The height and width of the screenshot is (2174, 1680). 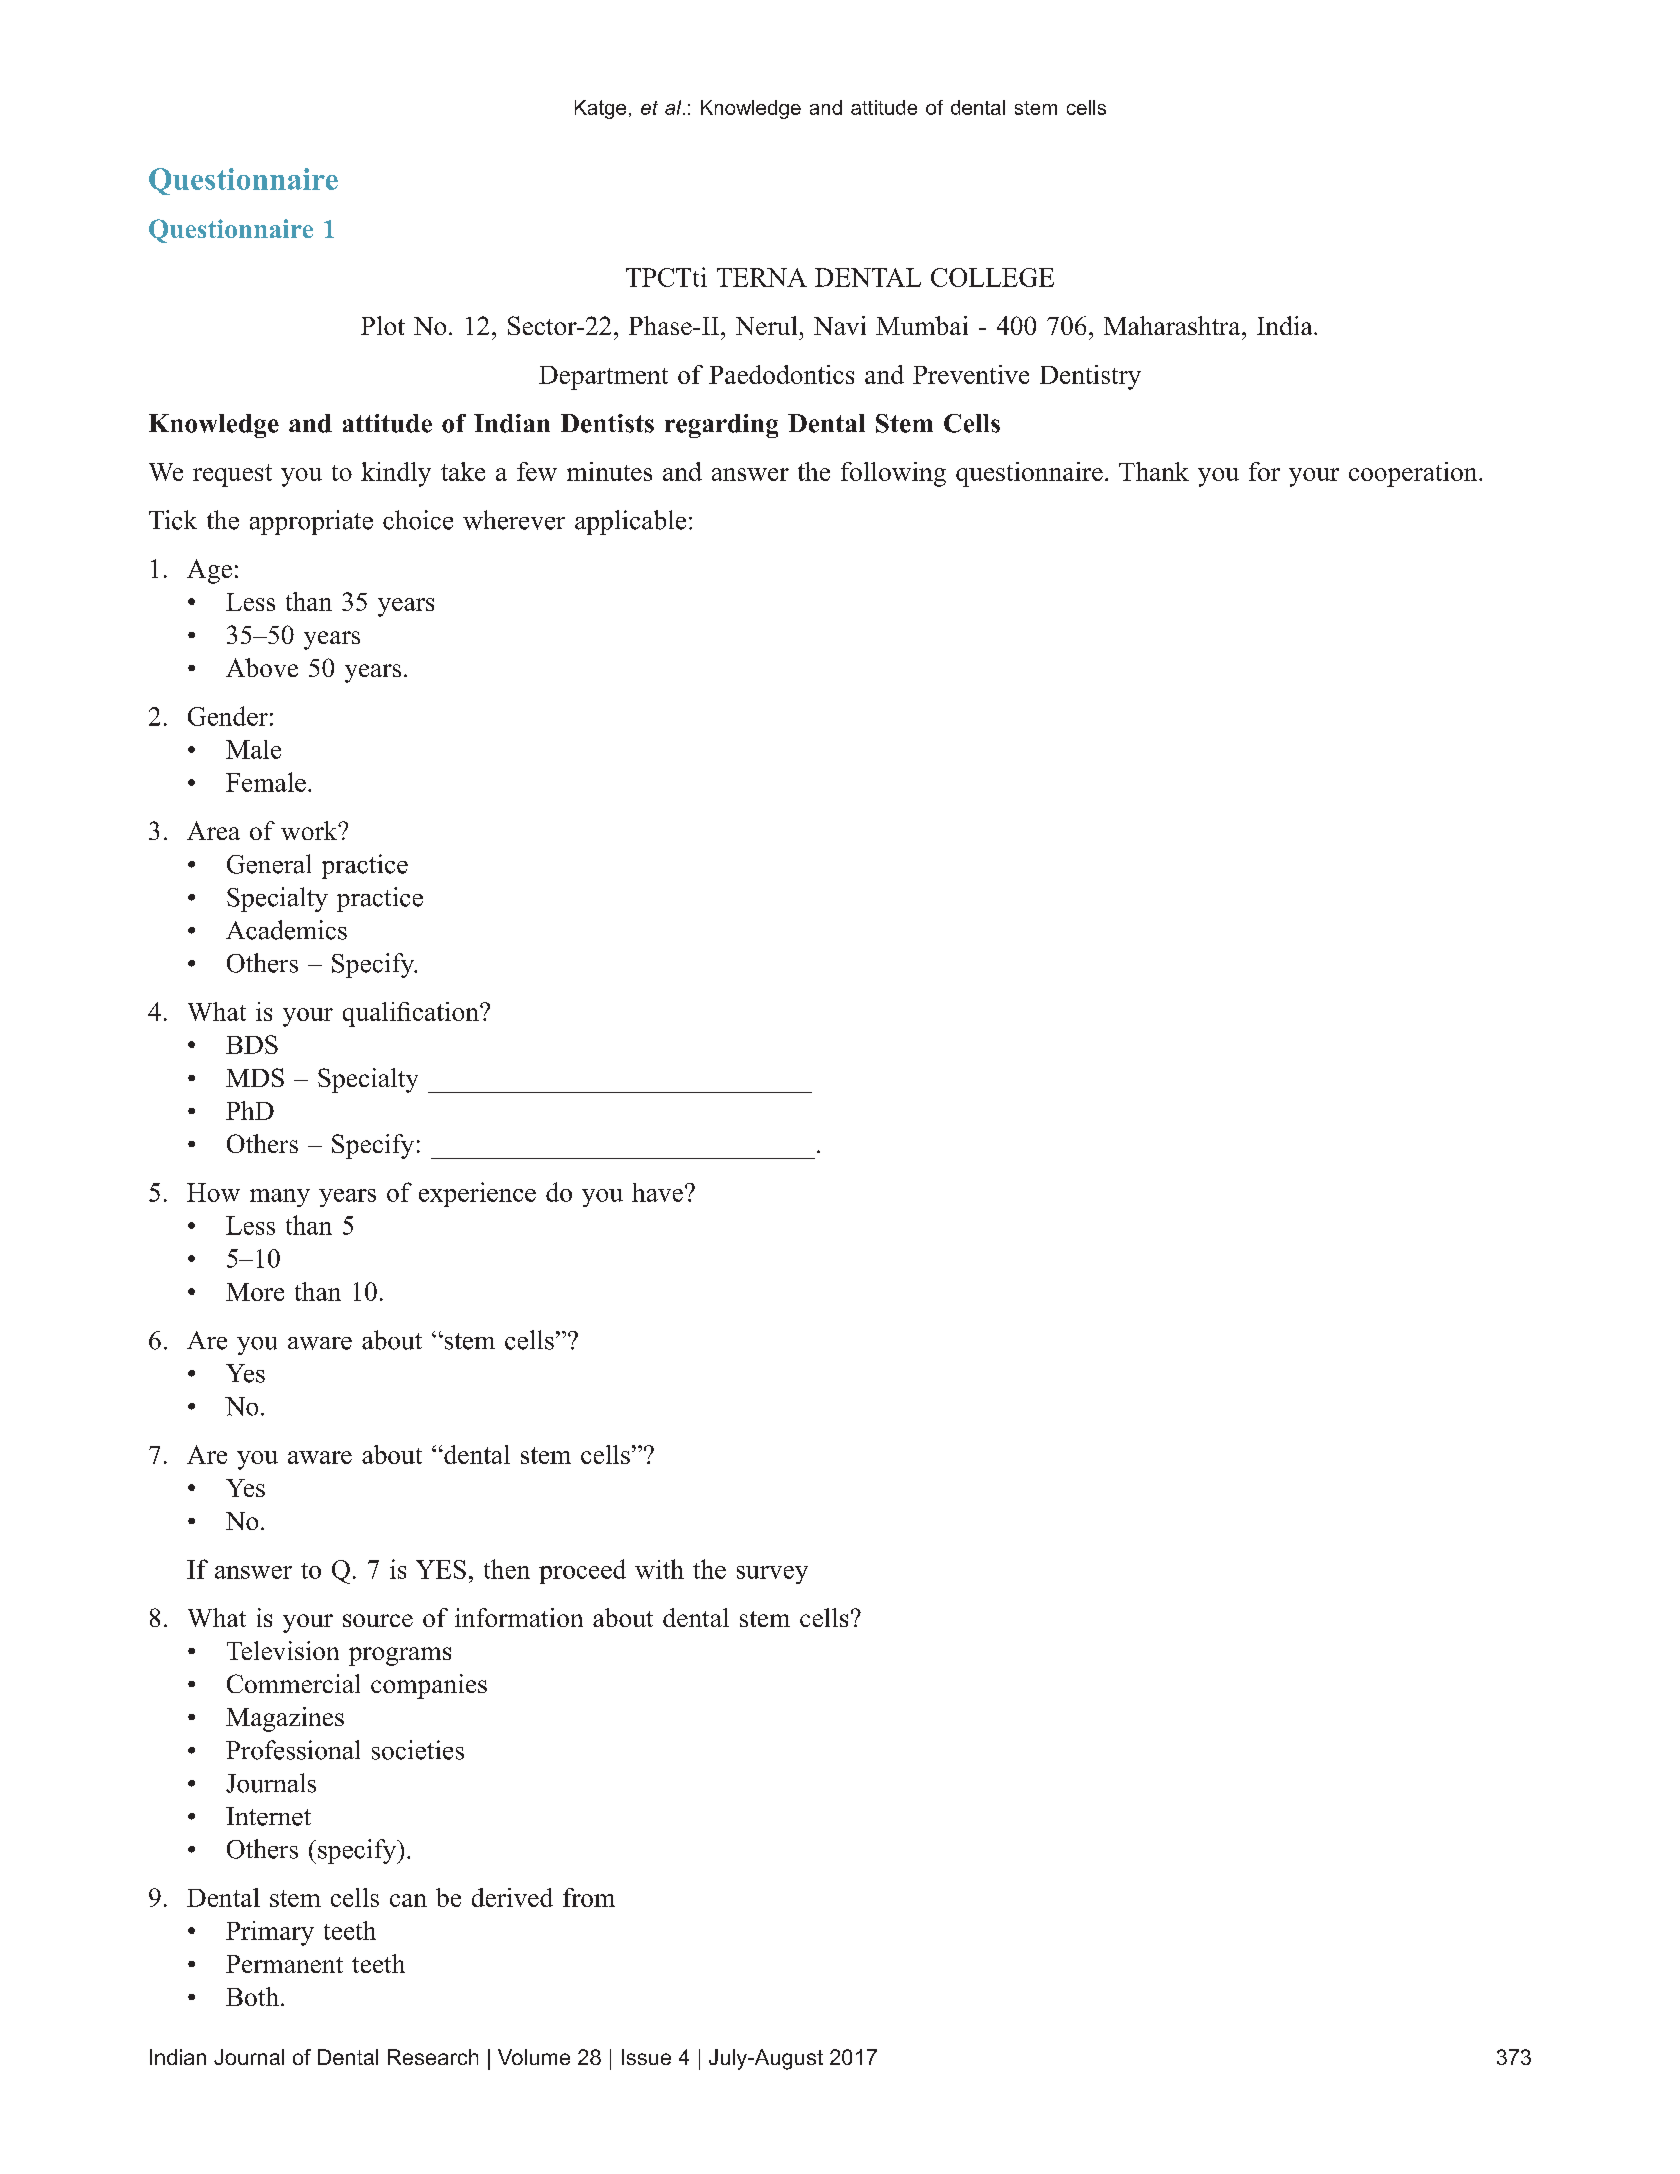 I want to click on have, so click(x=657, y=1192).
